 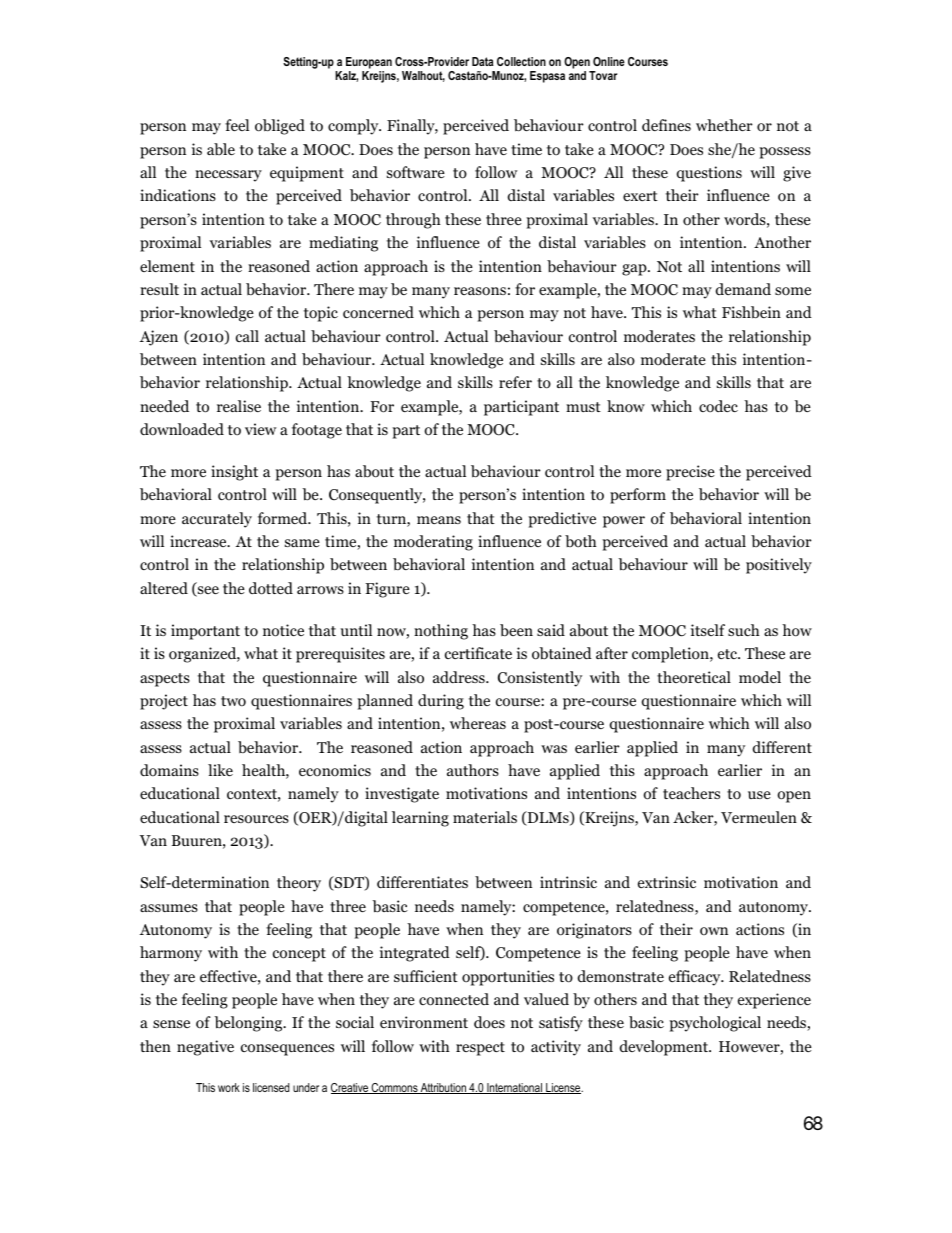 What do you see at coordinates (280, 127) in the screenshot?
I see `obliged` at bounding box center [280, 127].
